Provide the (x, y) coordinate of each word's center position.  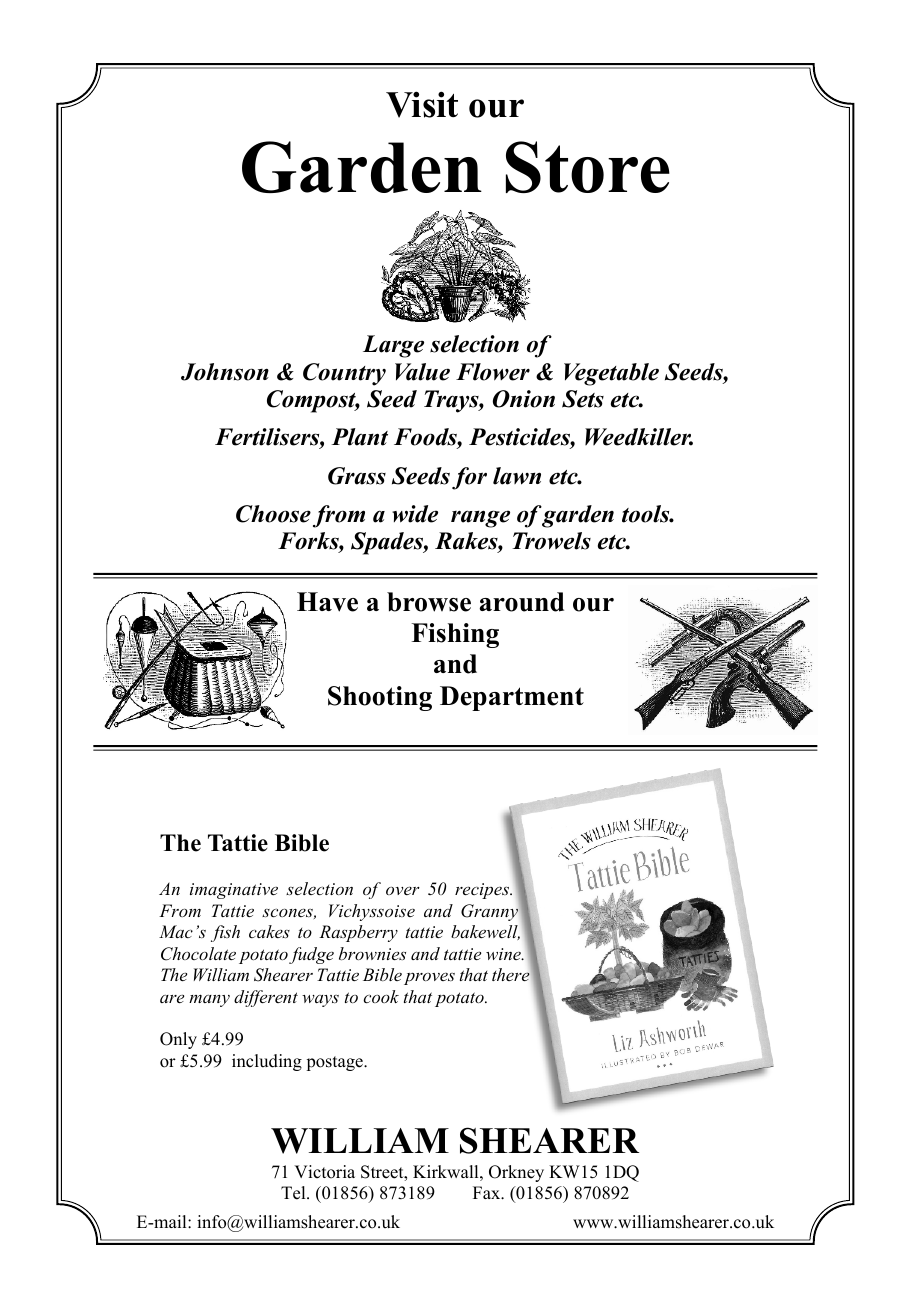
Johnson (225, 372)
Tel (294, 1193)
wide (415, 514)
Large (393, 346)
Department (512, 698)
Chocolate (198, 954)
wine (504, 954)
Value (422, 372)
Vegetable (611, 374)
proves (429, 979)
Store (588, 167)
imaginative (234, 891)
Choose (273, 514)
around (521, 602)
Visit (422, 104)
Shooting (380, 698)
